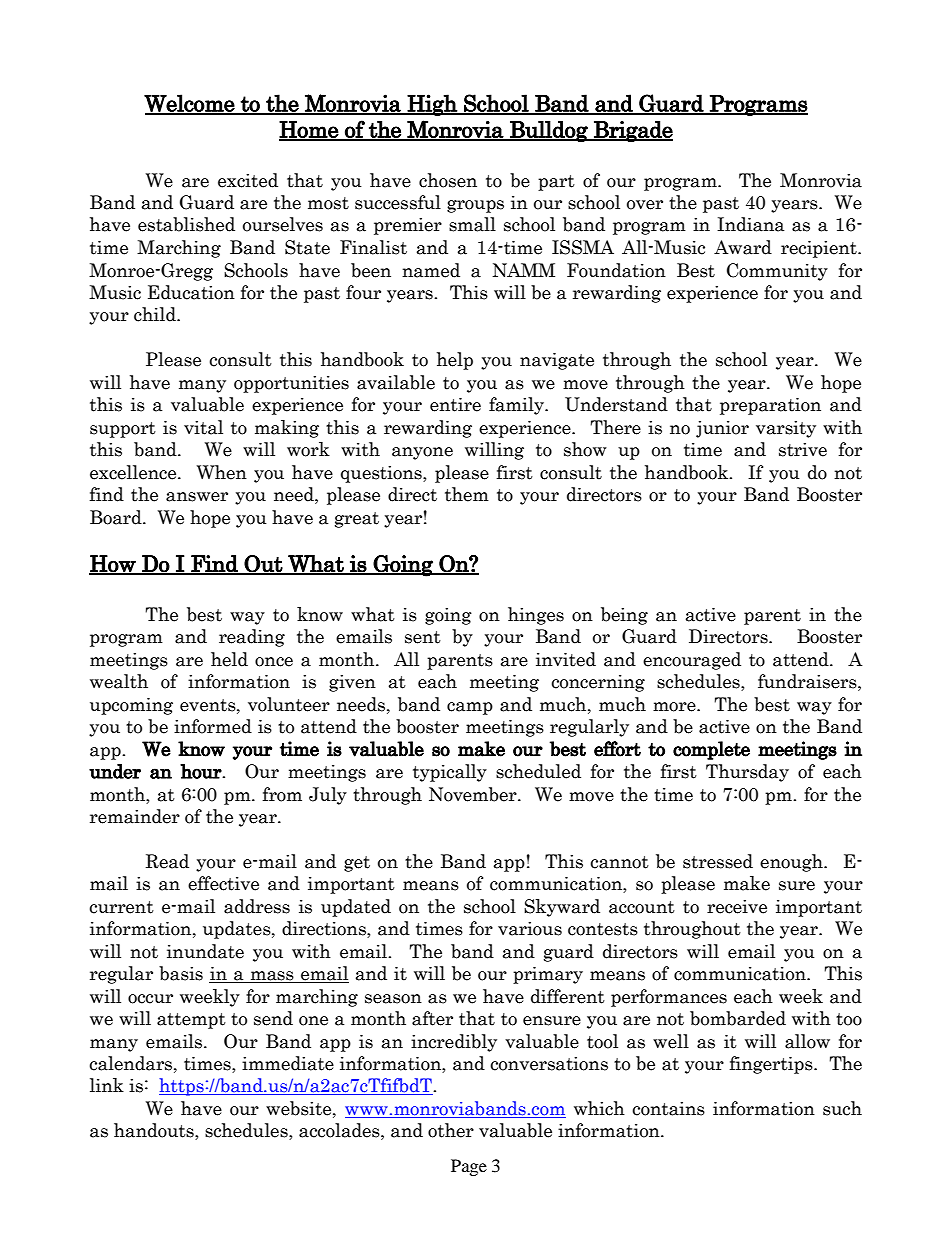 This page has width=952, height=1233. I want to click on encouraged, so click(692, 661).
